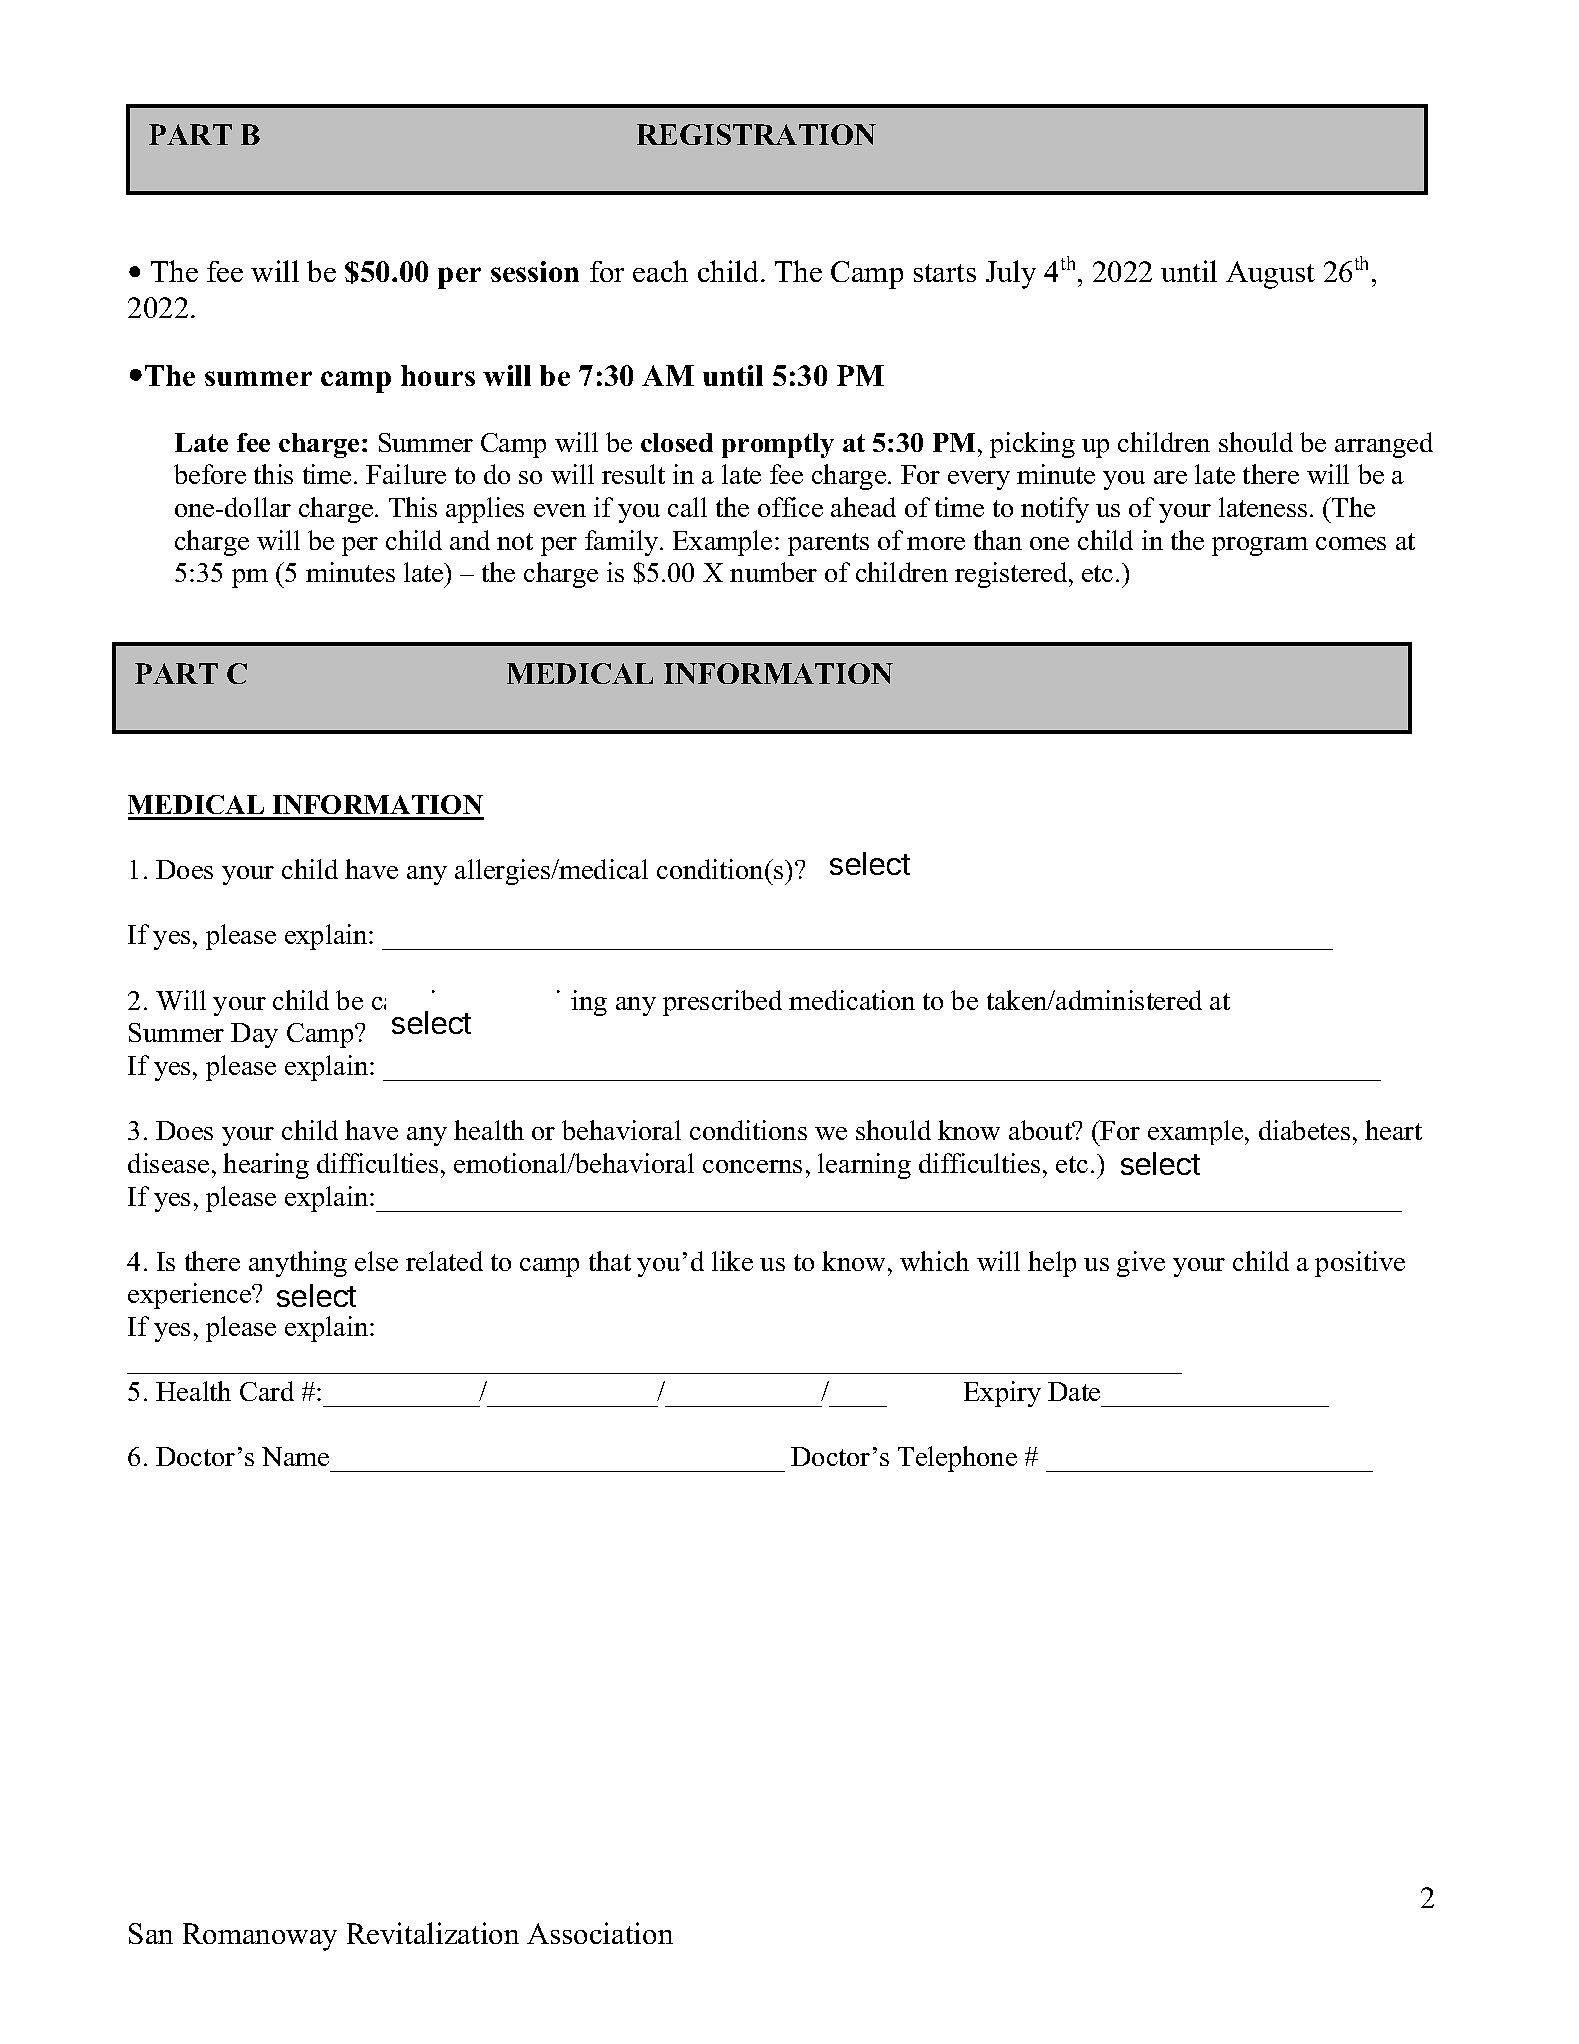 This screenshot has height=2044, width=1579. Describe the element at coordinates (1270, 275) in the screenshot. I see `August` at that location.
